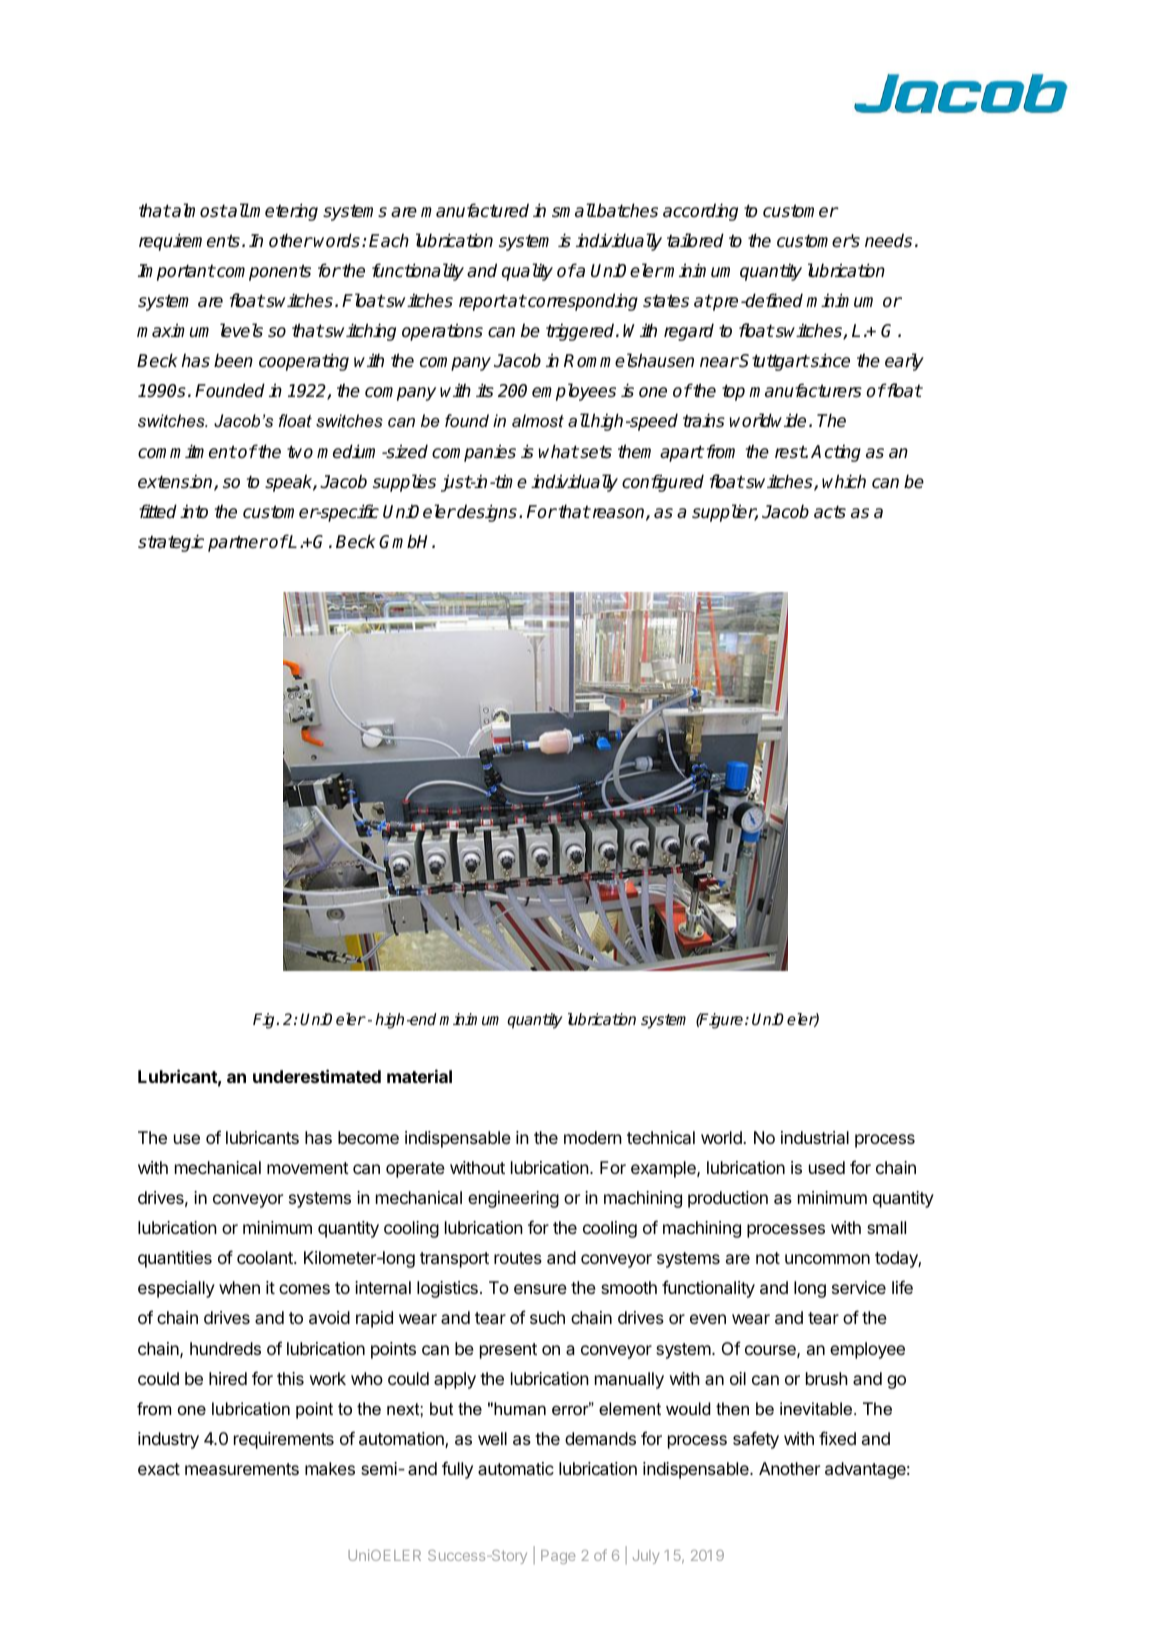 This screenshot has height=1633, width=1153. Describe the element at coordinates (815, 1137) in the screenshot. I see `industrial` at that location.
